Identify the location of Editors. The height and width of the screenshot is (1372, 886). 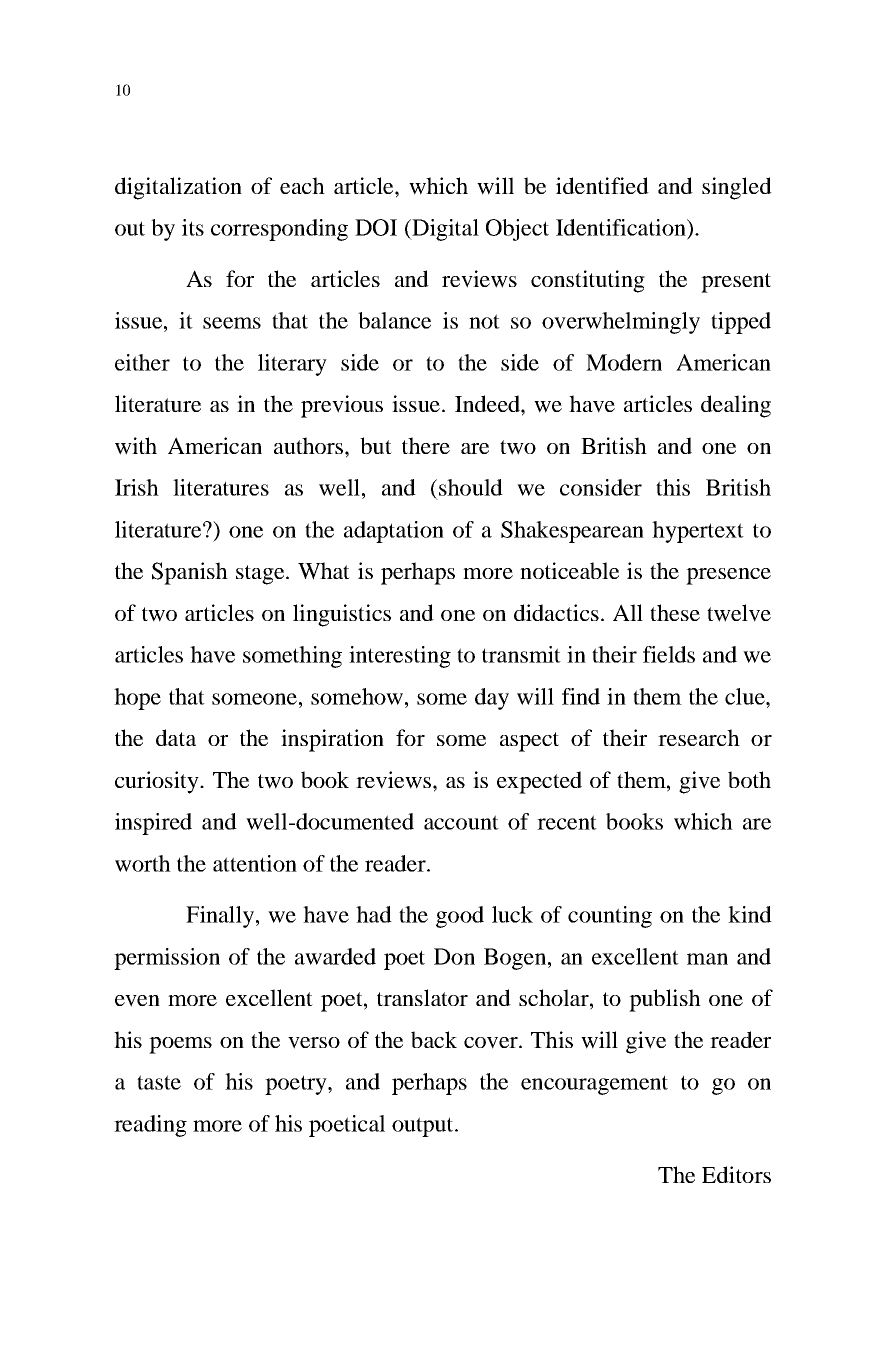
(736, 1174).
